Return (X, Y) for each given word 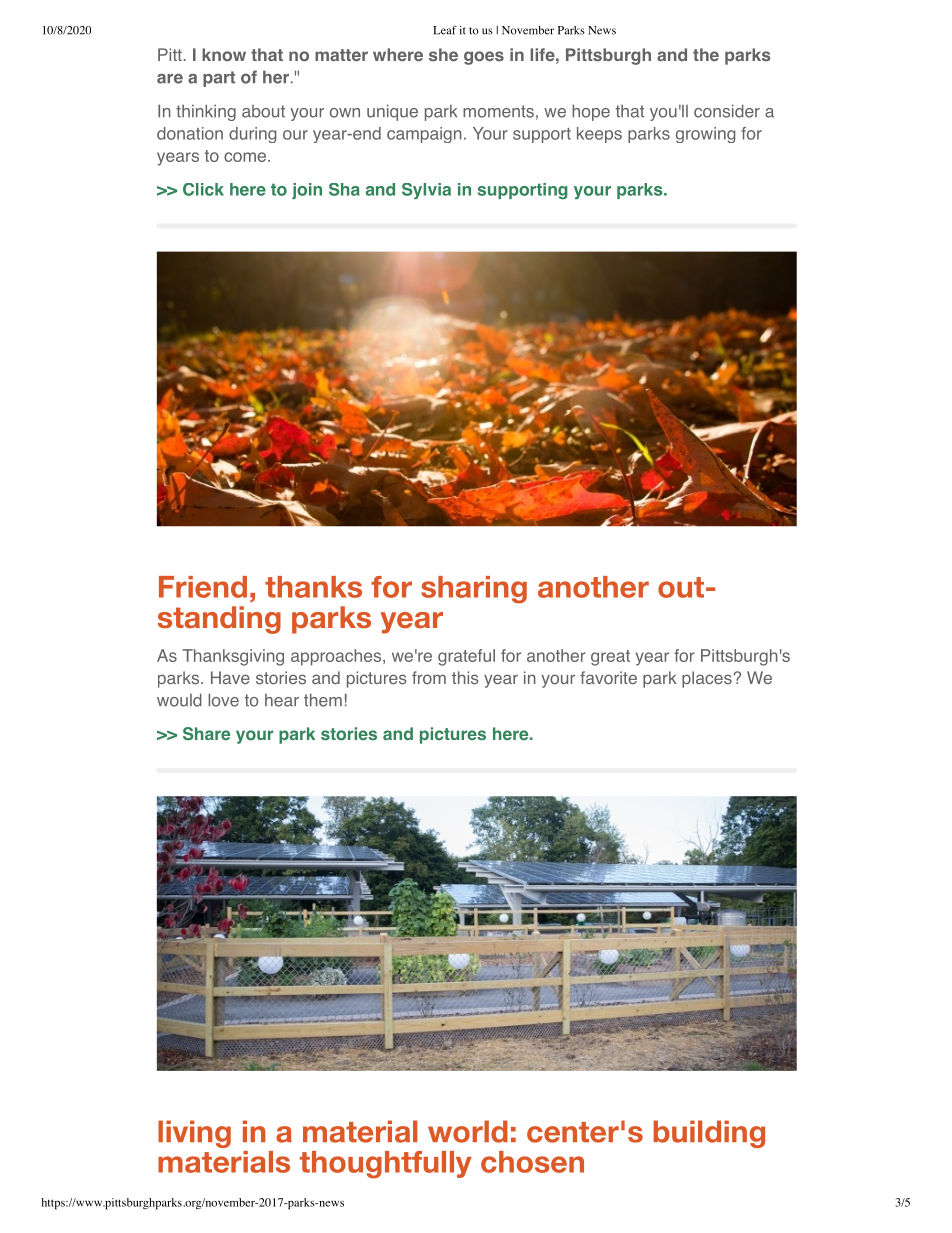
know (224, 54)
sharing (474, 590)
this (465, 678)
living (194, 1134)
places (708, 679)
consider (727, 111)
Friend (203, 587)
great (610, 658)
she (443, 54)
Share (206, 734)
